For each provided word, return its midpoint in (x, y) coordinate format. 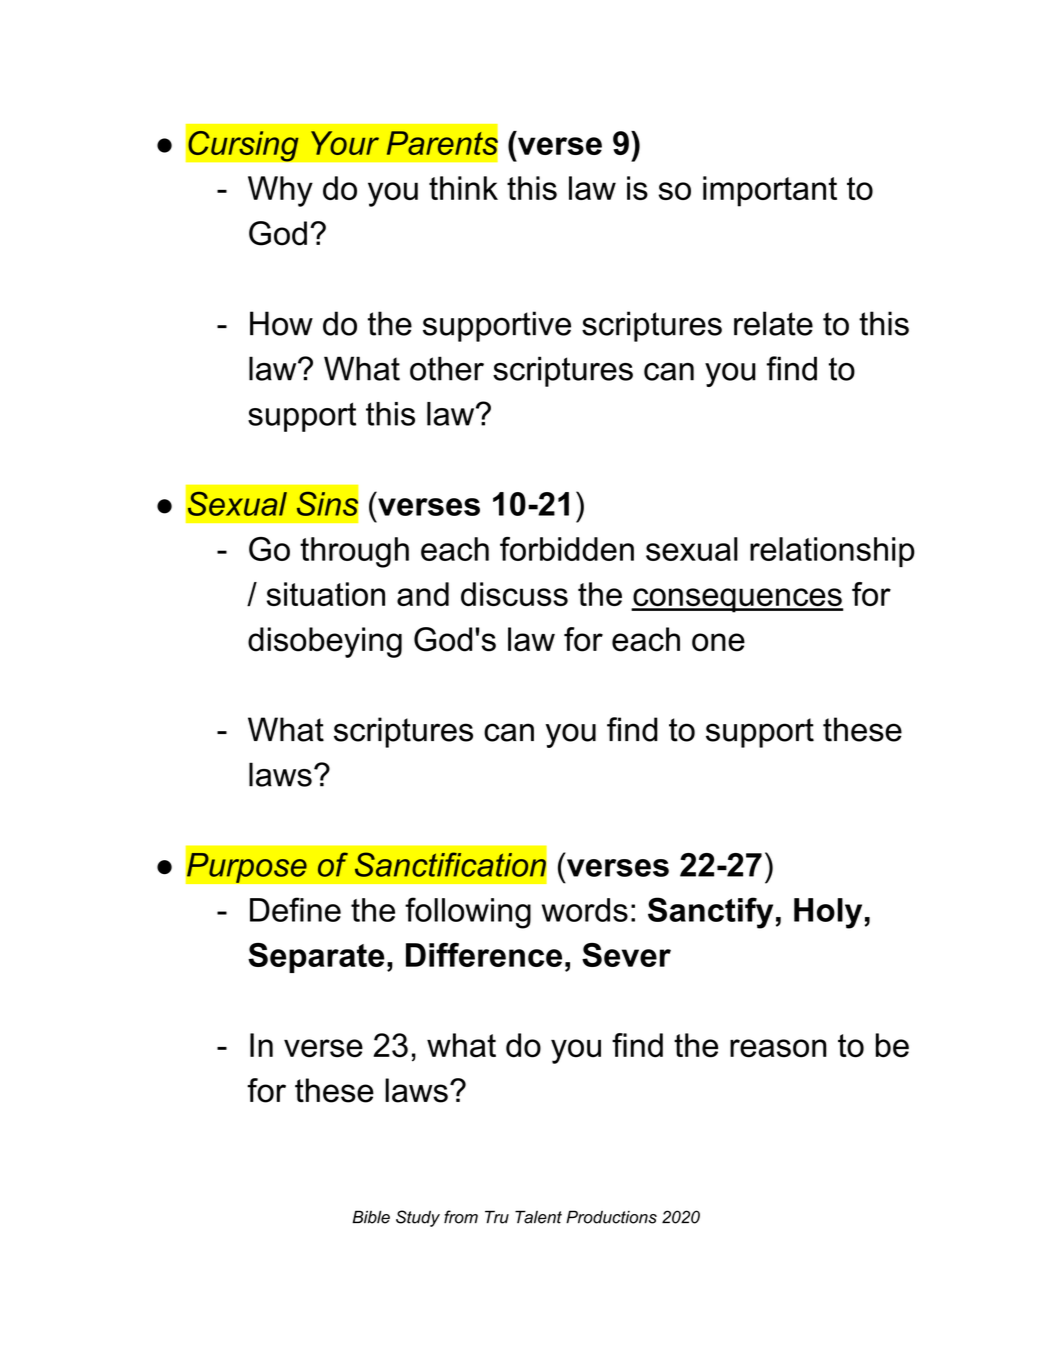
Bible (371, 1217)
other (447, 368)
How (281, 323)
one (718, 642)
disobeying (325, 642)
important (770, 191)
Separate (316, 958)
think (463, 188)
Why (280, 191)
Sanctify (710, 913)
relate (773, 323)
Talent (538, 1217)
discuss (514, 594)
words (585, 910)
